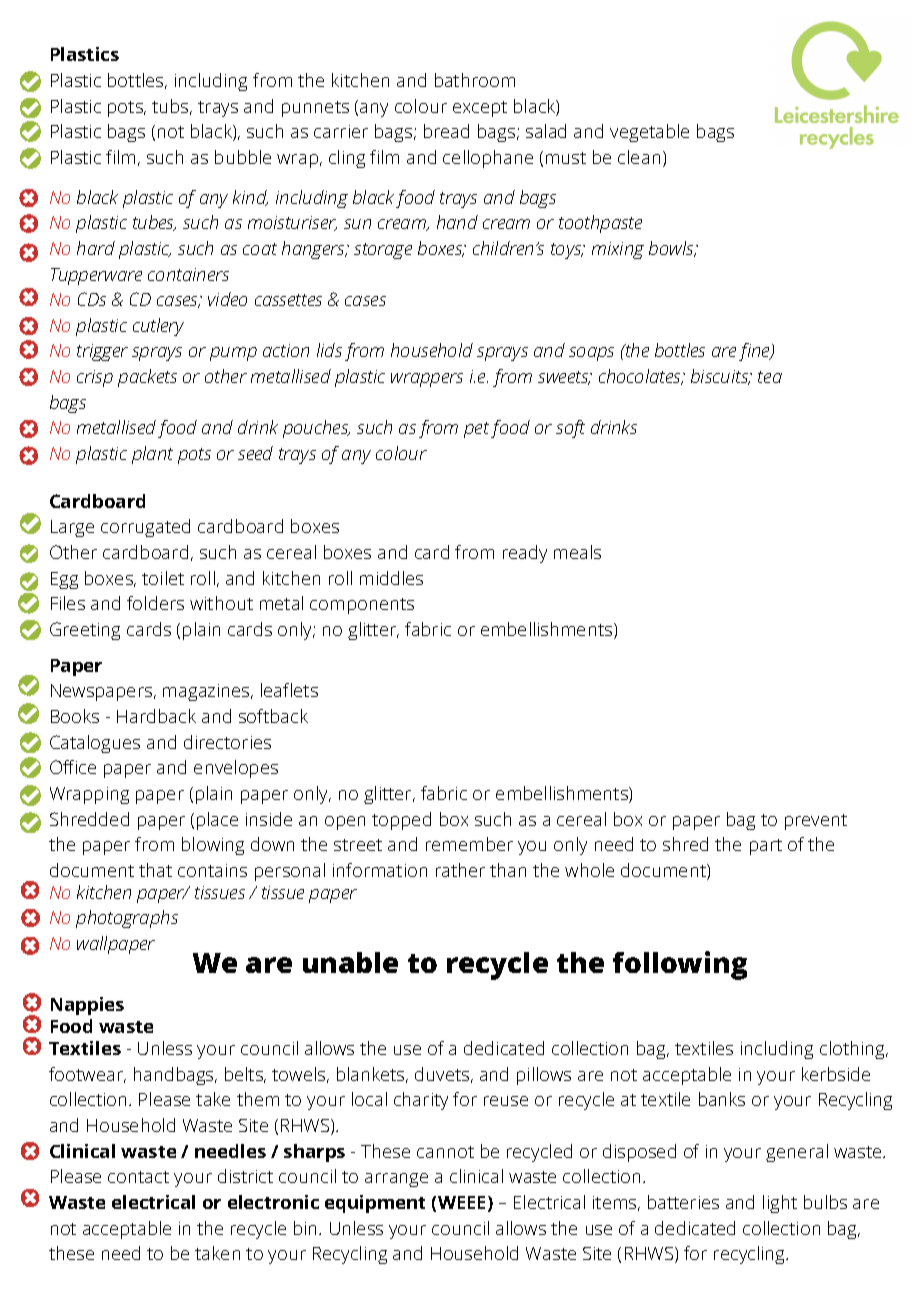 This document has height=1308, width=924. Describe the element at coordinates (362, 606) in the document. I see `components` at that location.
